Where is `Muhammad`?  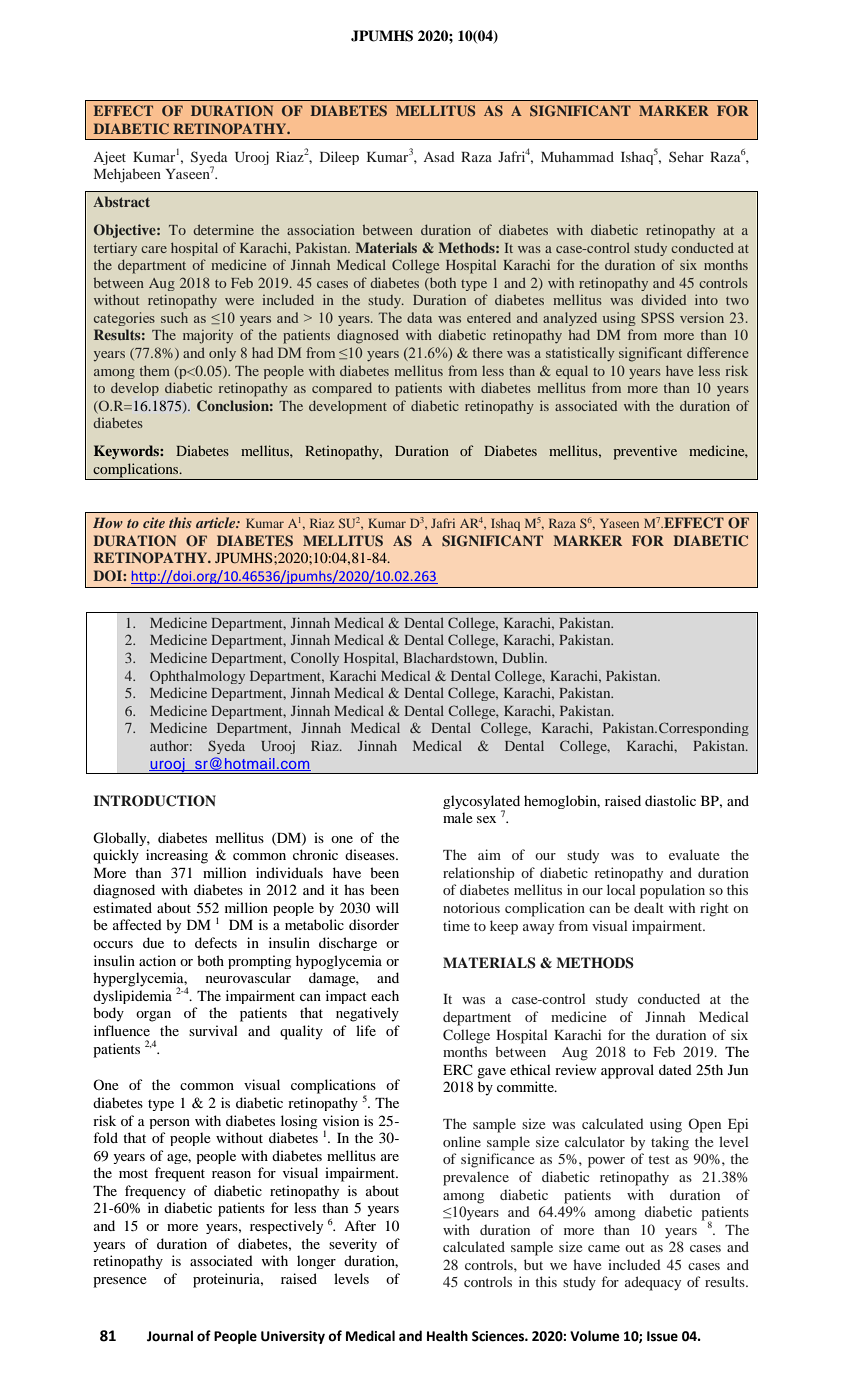 Muhammad is located at coordinates (577, 156).
